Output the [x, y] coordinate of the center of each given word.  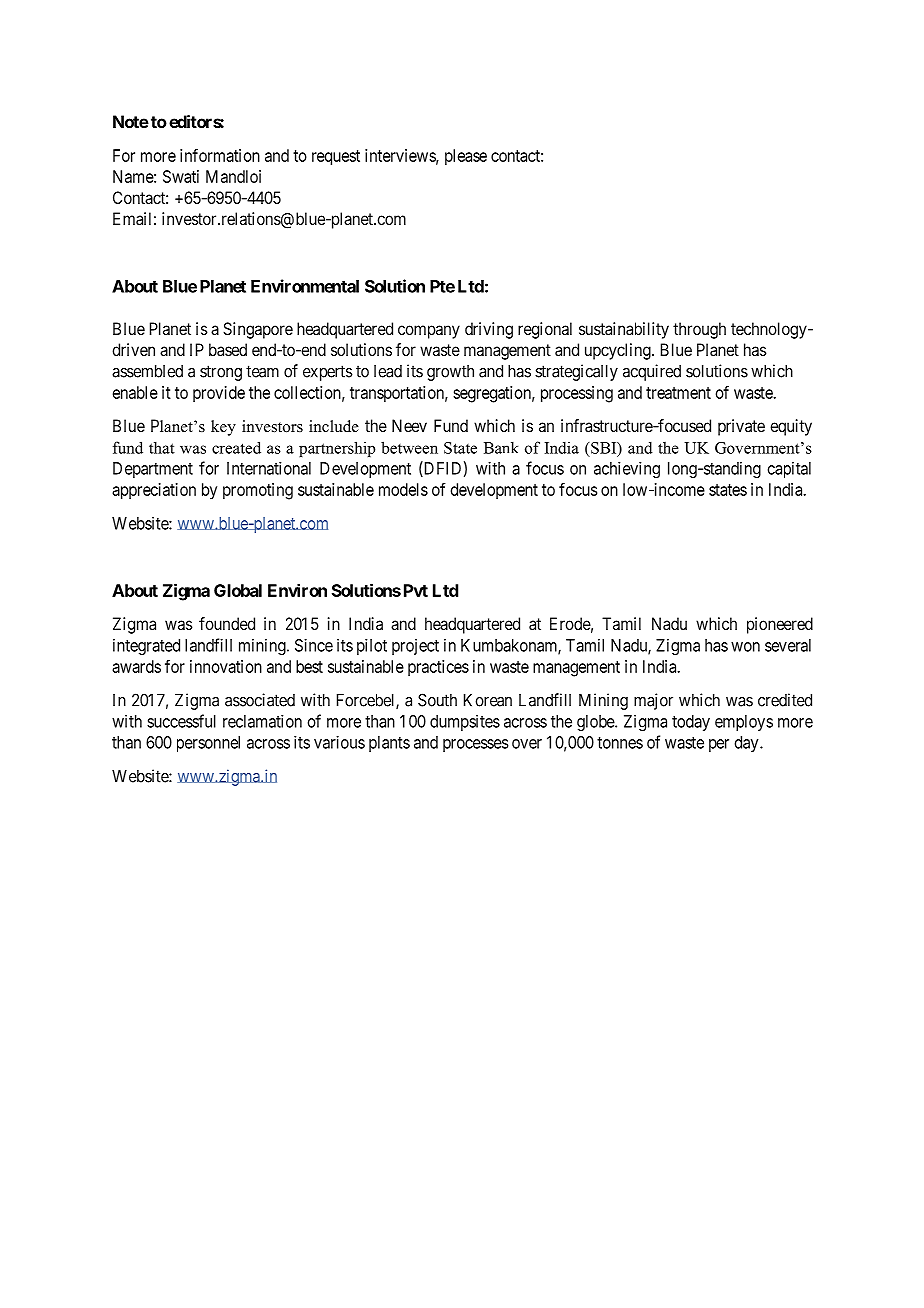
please [466, 157]
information [220, 155]
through [699, 330]
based [228, 349]
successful [181, 721]
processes [475, 745]
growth [450, 373]
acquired [652, 372]
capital [789, 470]
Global [238, 590]
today [691, 723]
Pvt [416, 590]
